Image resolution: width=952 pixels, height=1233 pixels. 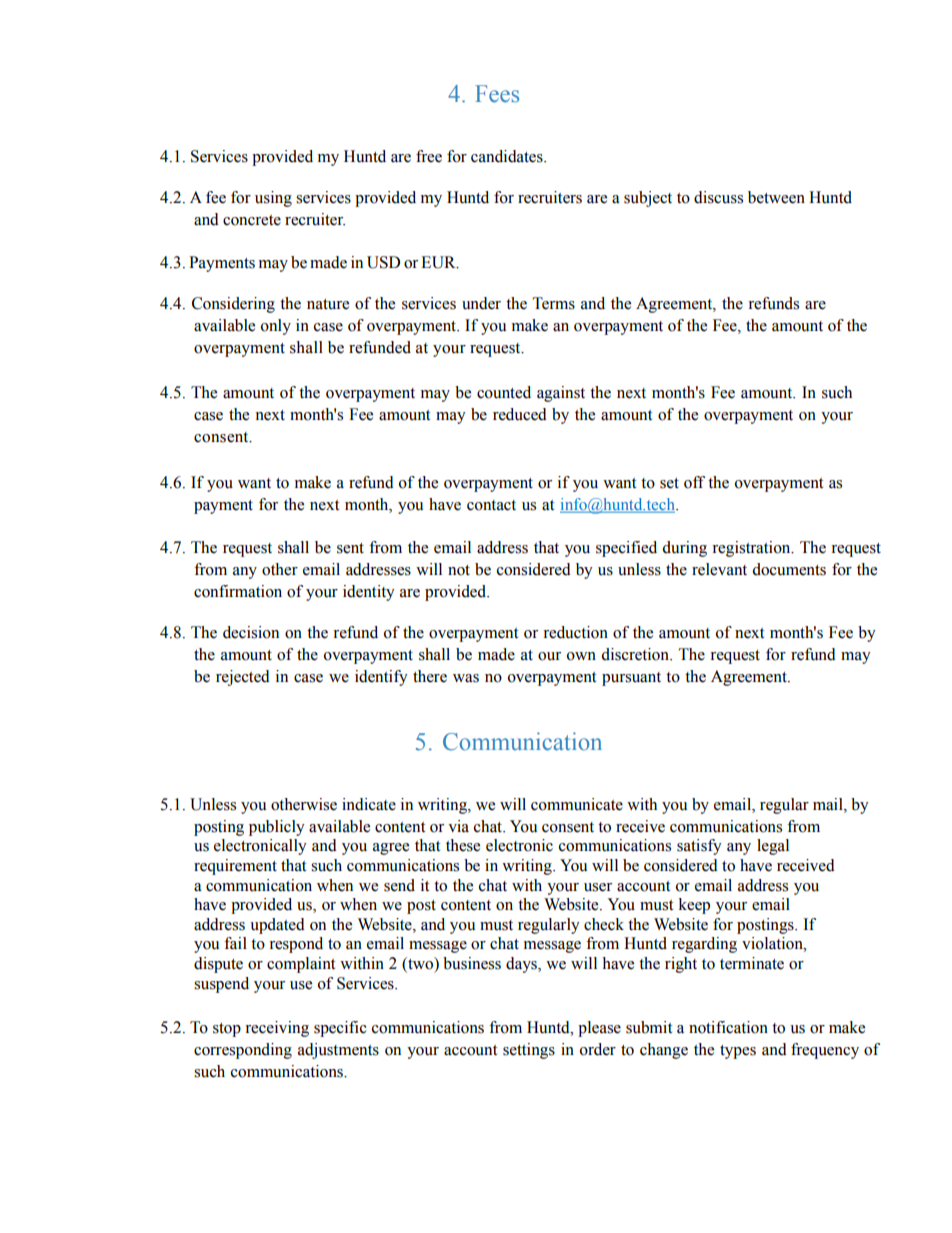 I want to click on contact, so click(x=491, y=505).
